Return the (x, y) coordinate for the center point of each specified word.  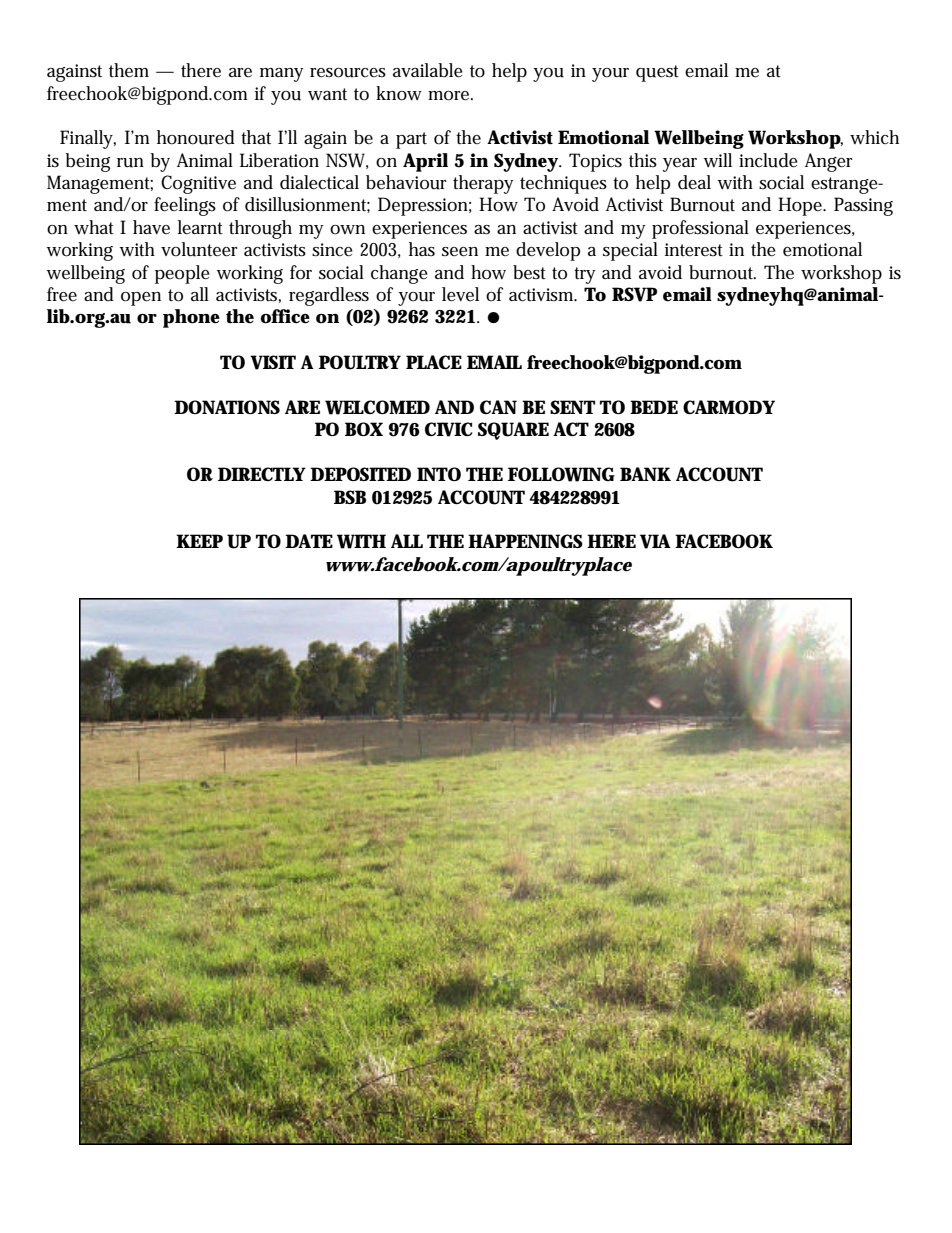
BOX (364, 429)
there (201, 70)
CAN (498, 407)
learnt (200, 227)
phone (191, 318)
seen (460, 252)
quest (657, 73)
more (448, 96)
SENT (572, 407)
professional (700, 229)
